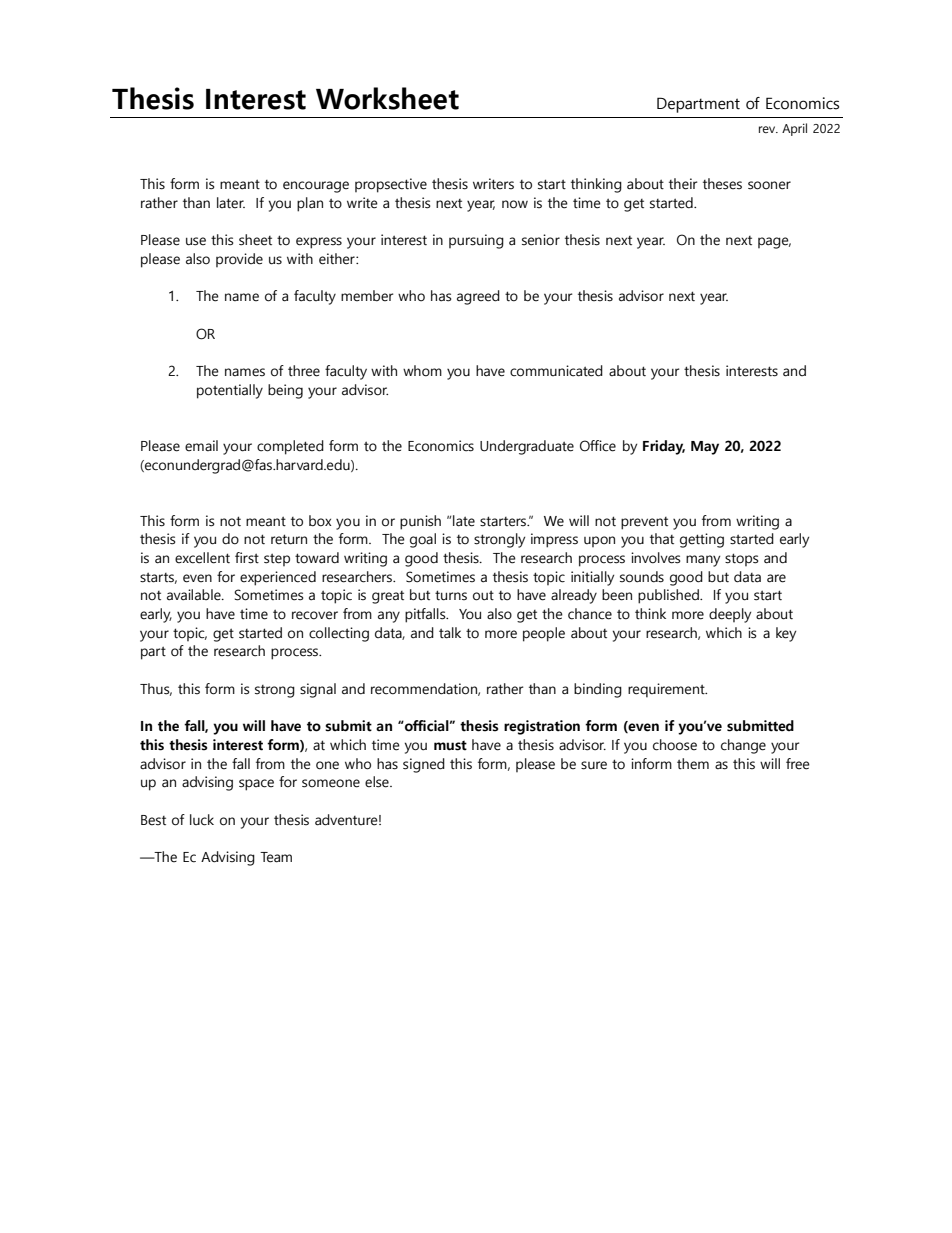 This image has width=952, height=1233. Describe the element at coordinates (515, 204) in the image. I see `now` at that location.
